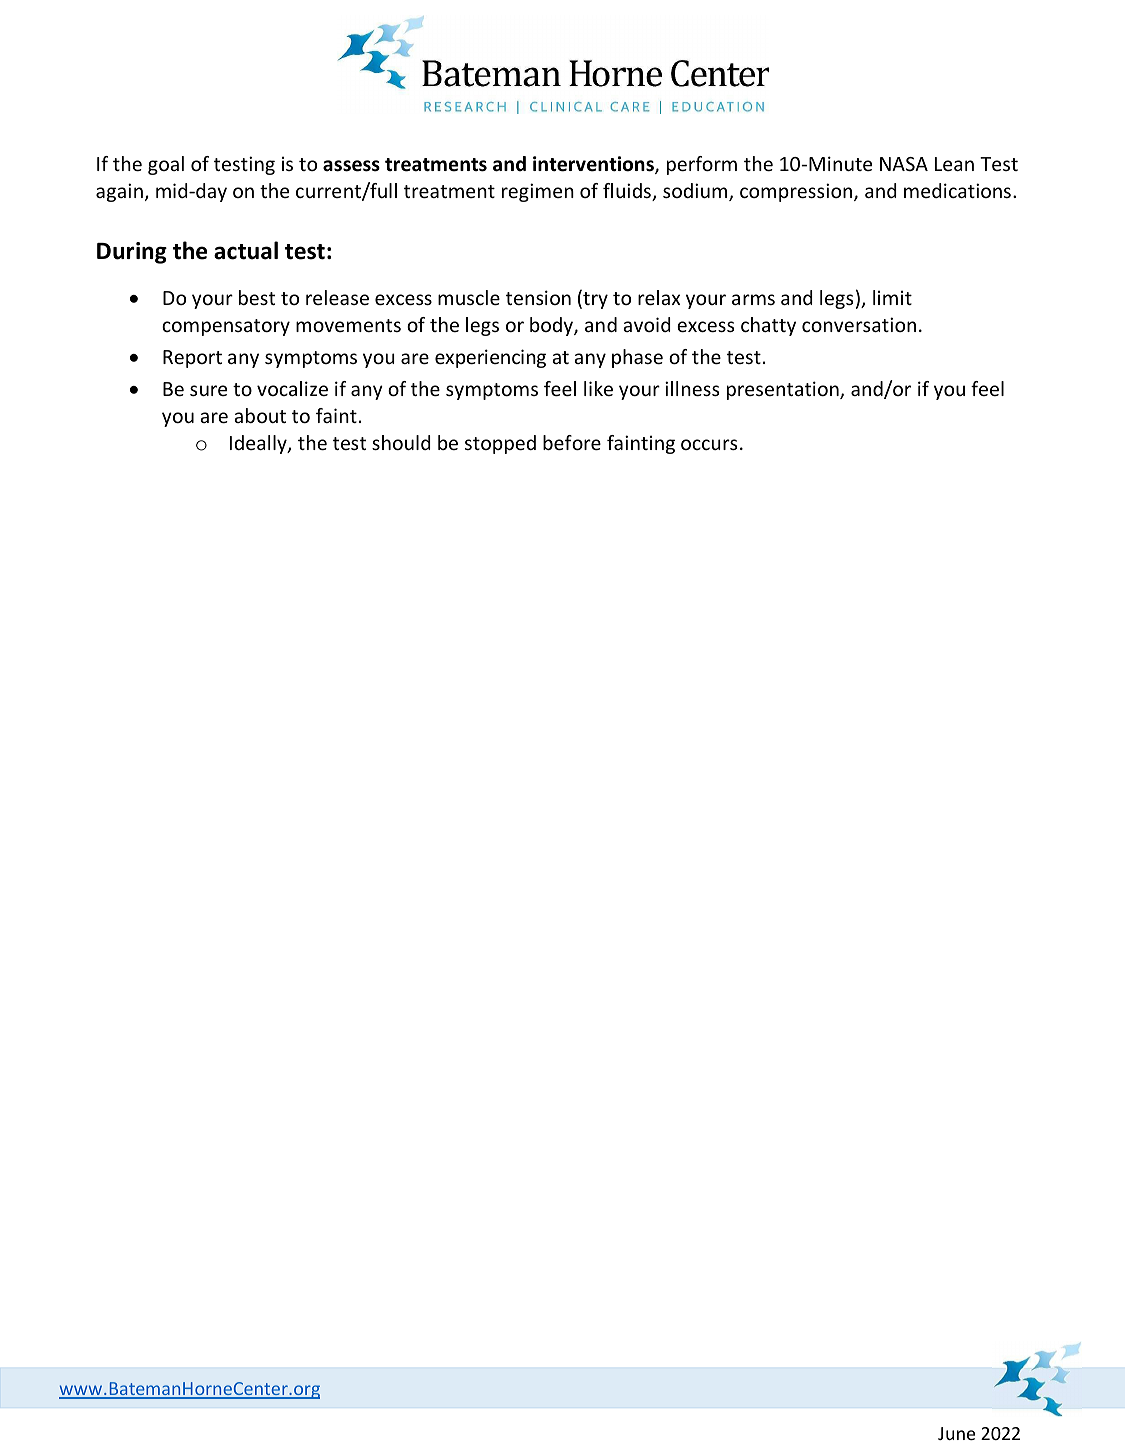  What do you see at coordinates (572, 442) in the page?
I see `before` at bounding box center [572, 442].
